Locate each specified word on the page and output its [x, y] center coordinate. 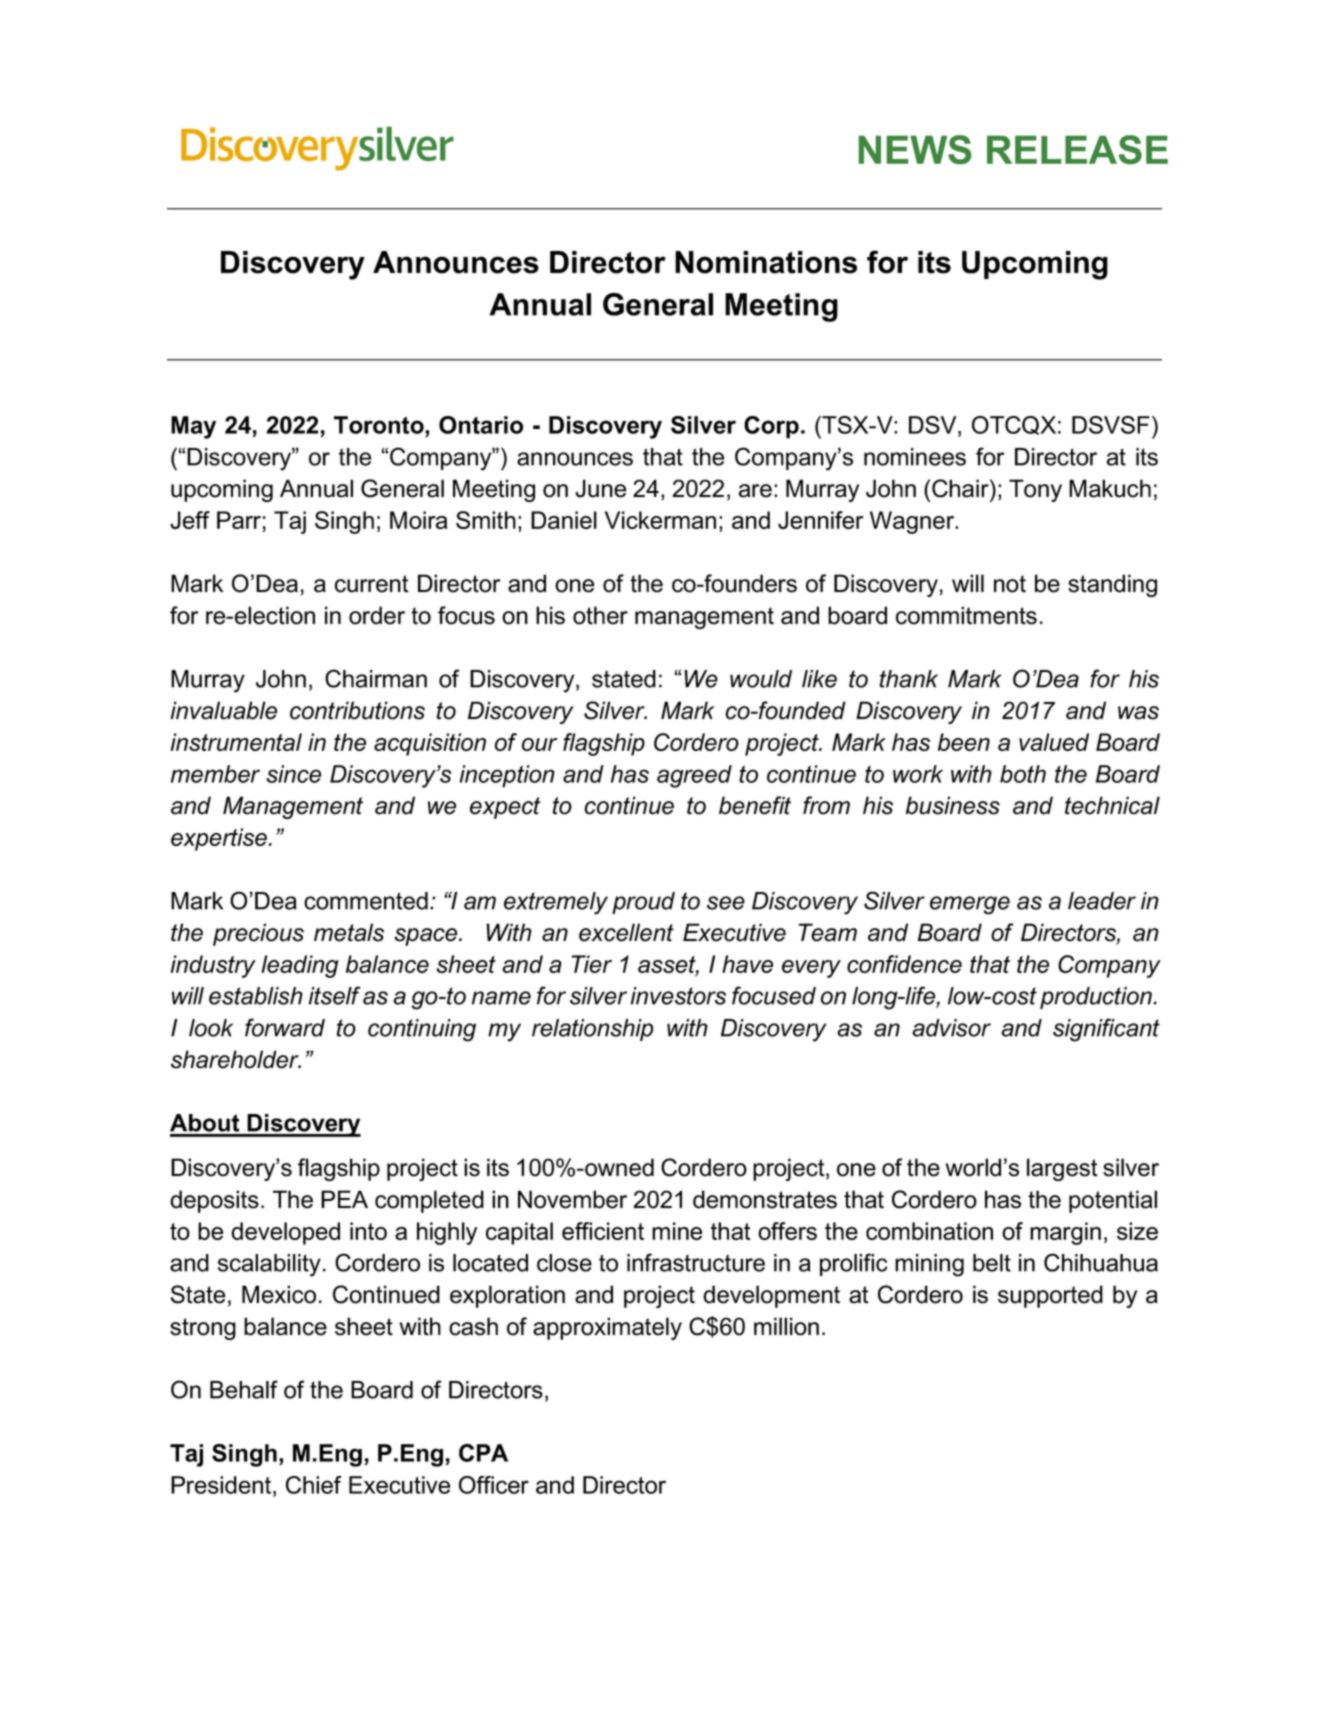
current [371, 584]
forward [285, 1027]
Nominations [766, 262]
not [1010, 584]
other [600, 615]
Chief [314, 1485]
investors [678, 996]
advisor [951, 1028]
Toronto [380, 425]
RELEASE [1077, 149]
